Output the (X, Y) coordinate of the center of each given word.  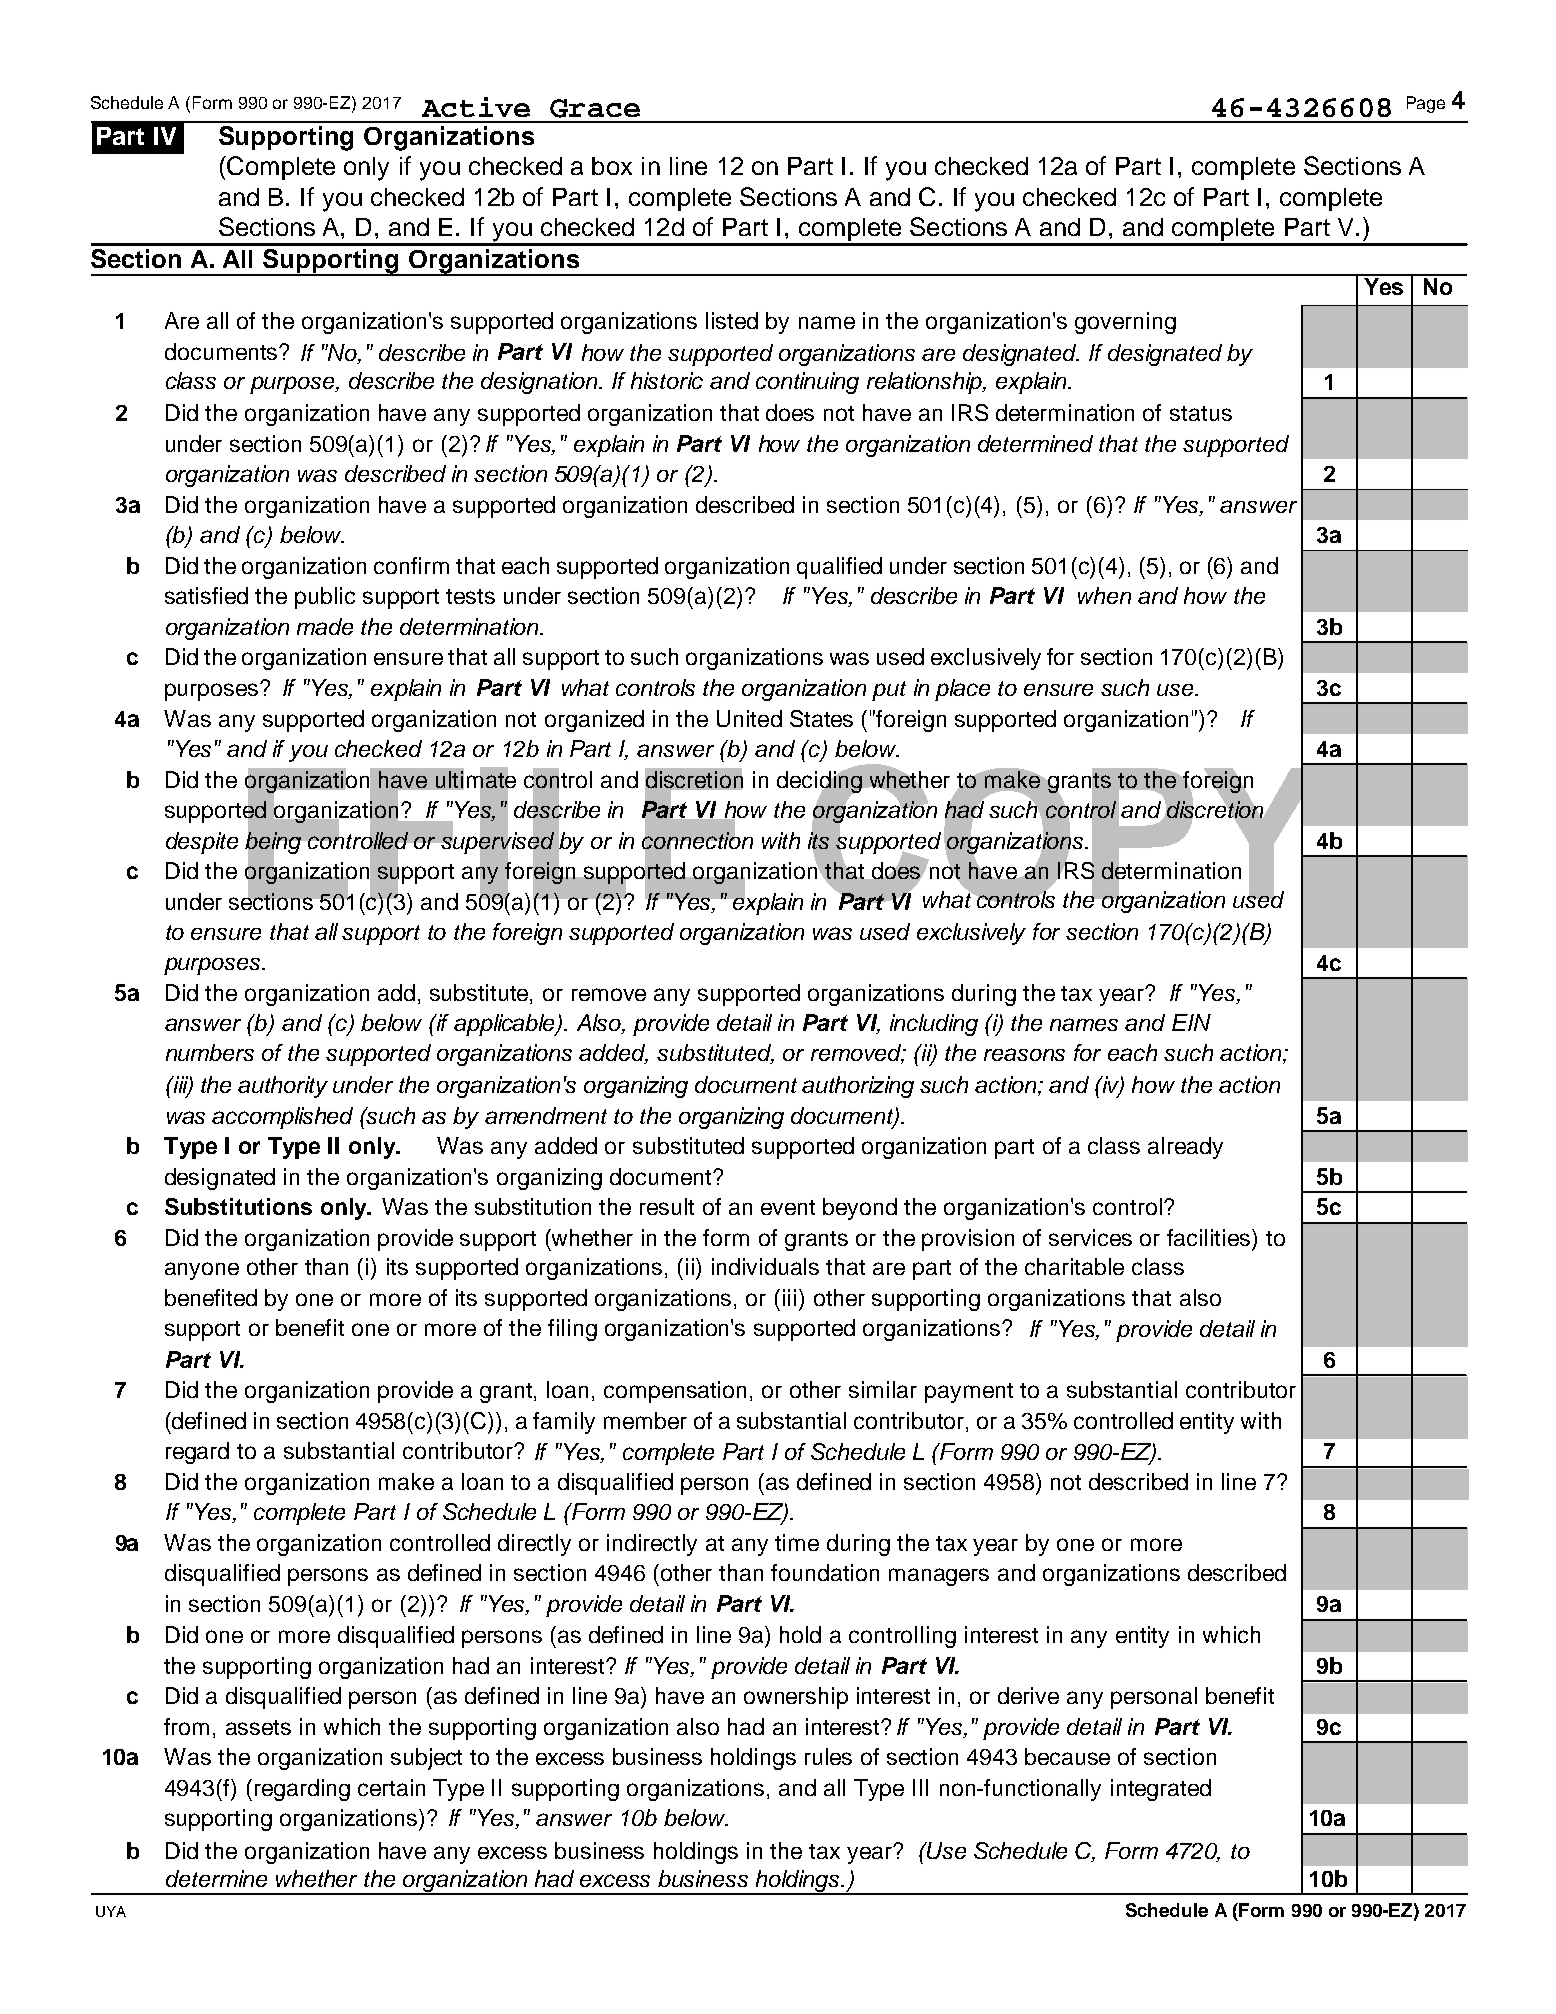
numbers (210, 1052)
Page (1426, 104)
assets (258, 1727)
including (934, 1025)
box (612, 166)
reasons (1024, 1054)
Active (476, 107)
